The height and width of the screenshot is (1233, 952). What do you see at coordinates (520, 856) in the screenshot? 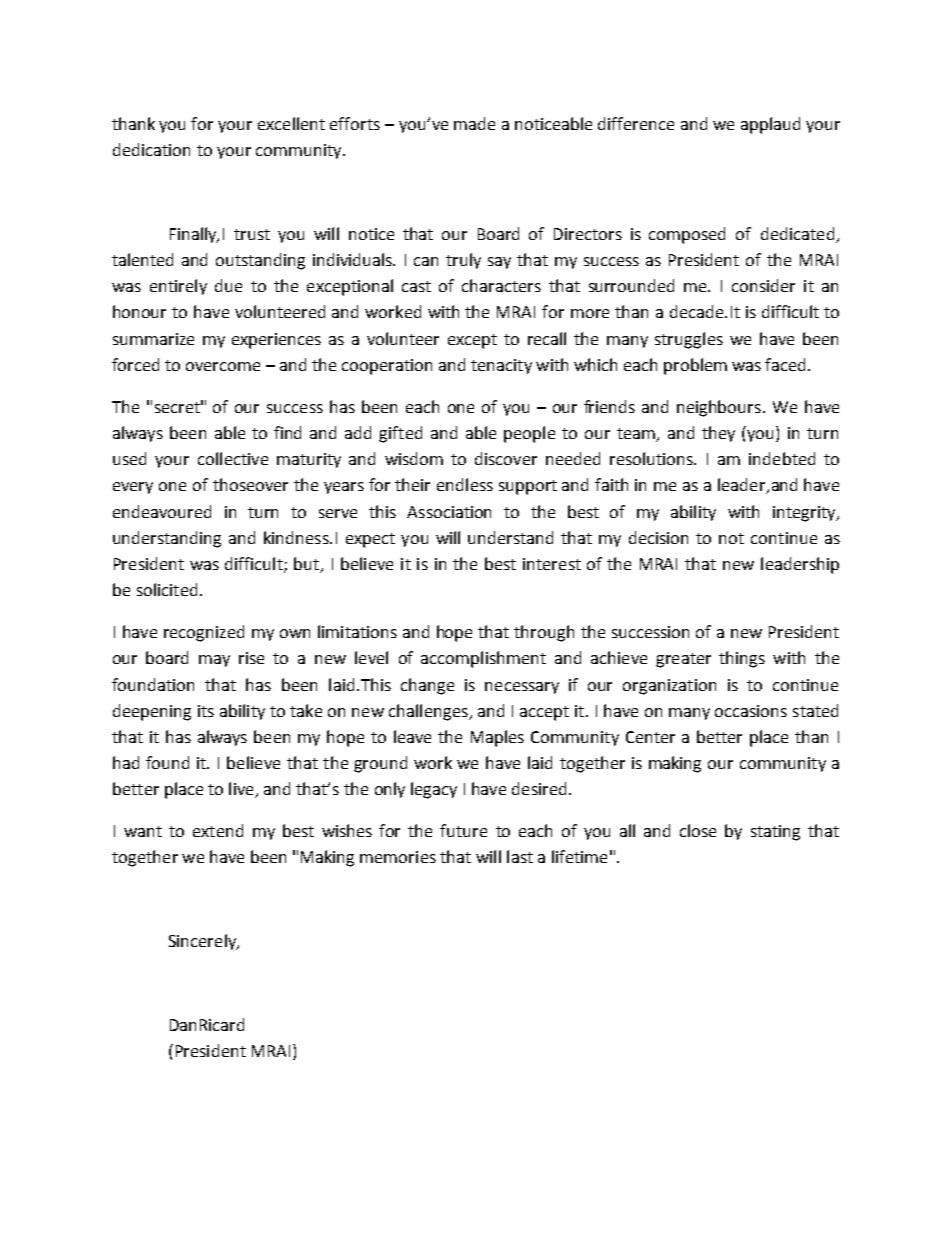
I see `last` at bounding box center [520, 856].
